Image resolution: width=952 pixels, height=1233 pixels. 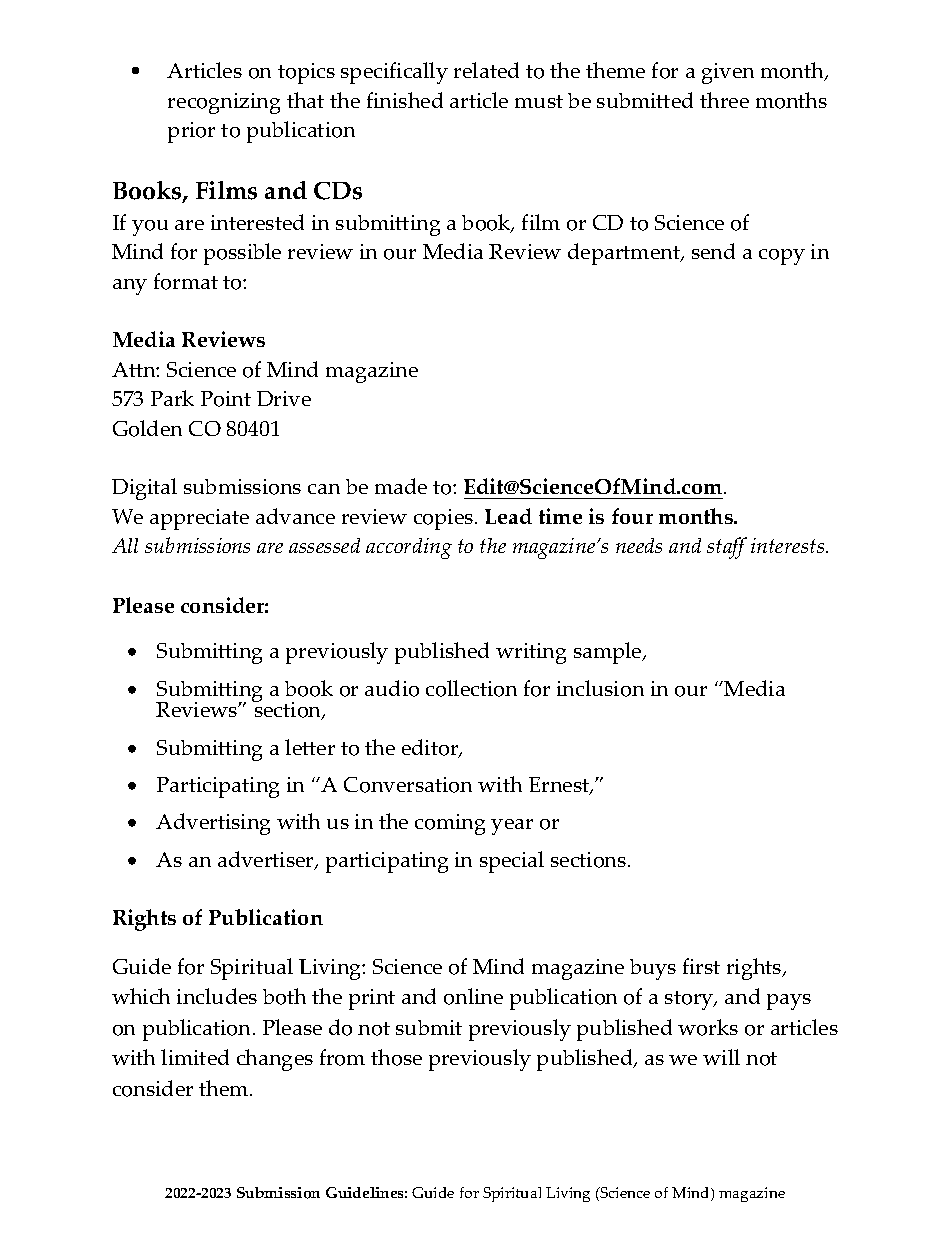 I want to click on Point, so click(x=226, y=399).
